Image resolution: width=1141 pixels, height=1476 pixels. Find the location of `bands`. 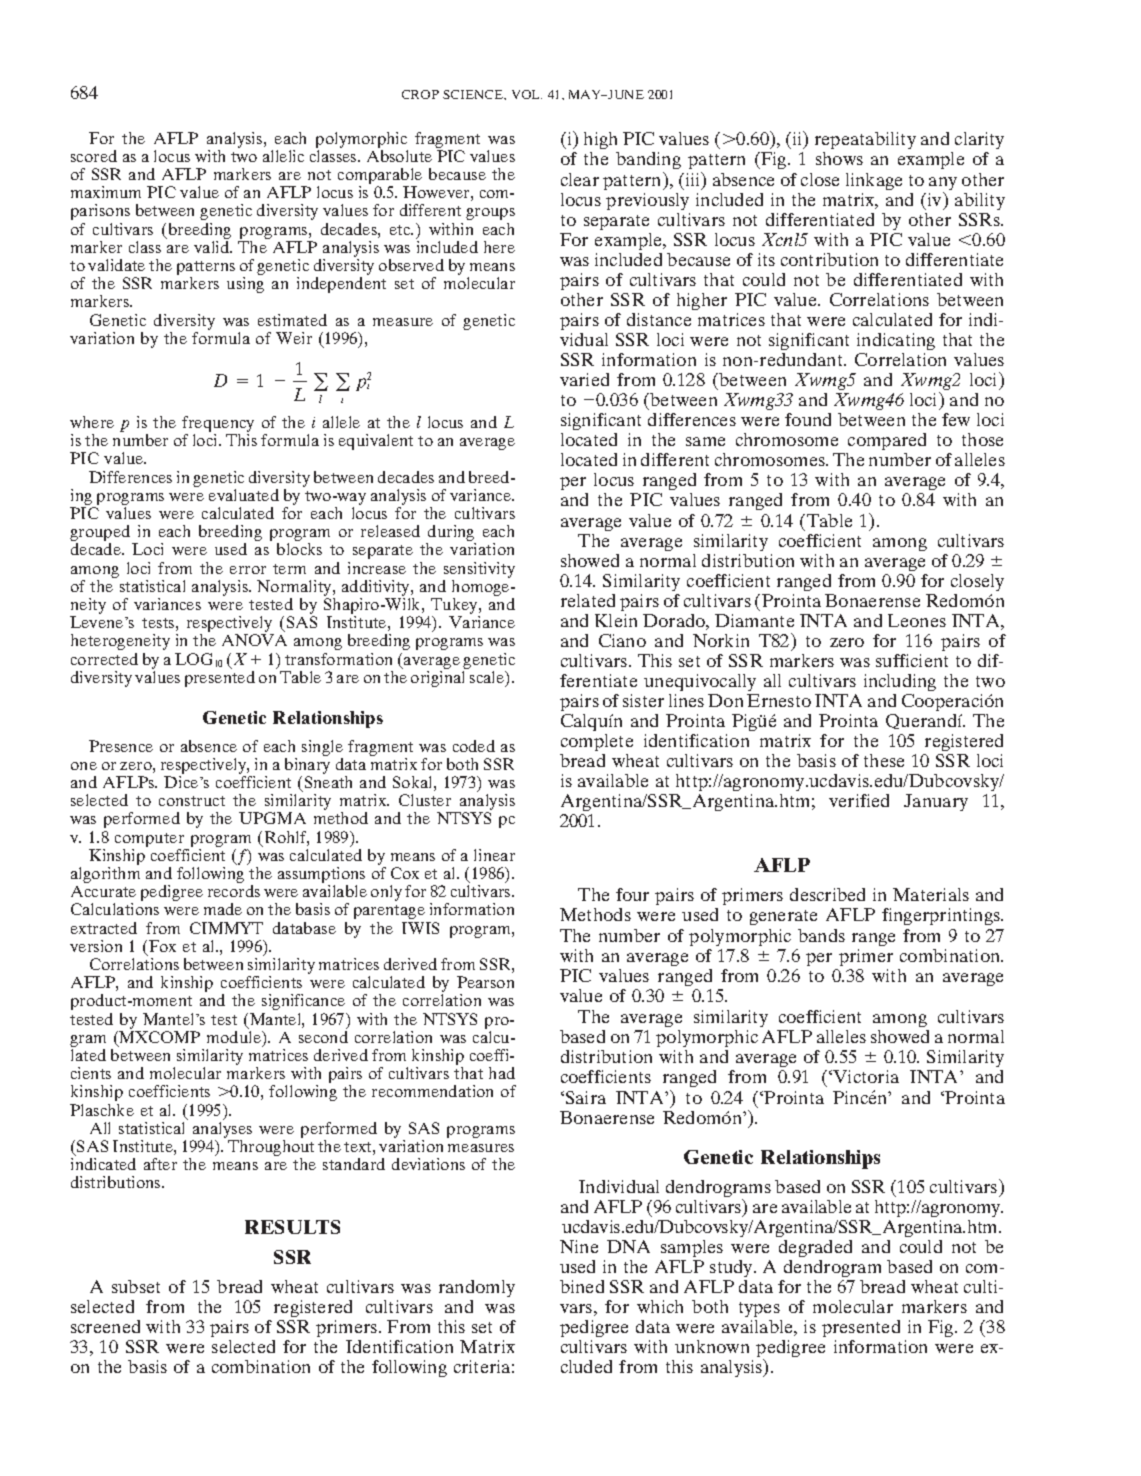

bands is located at coordinates (821, 935).
